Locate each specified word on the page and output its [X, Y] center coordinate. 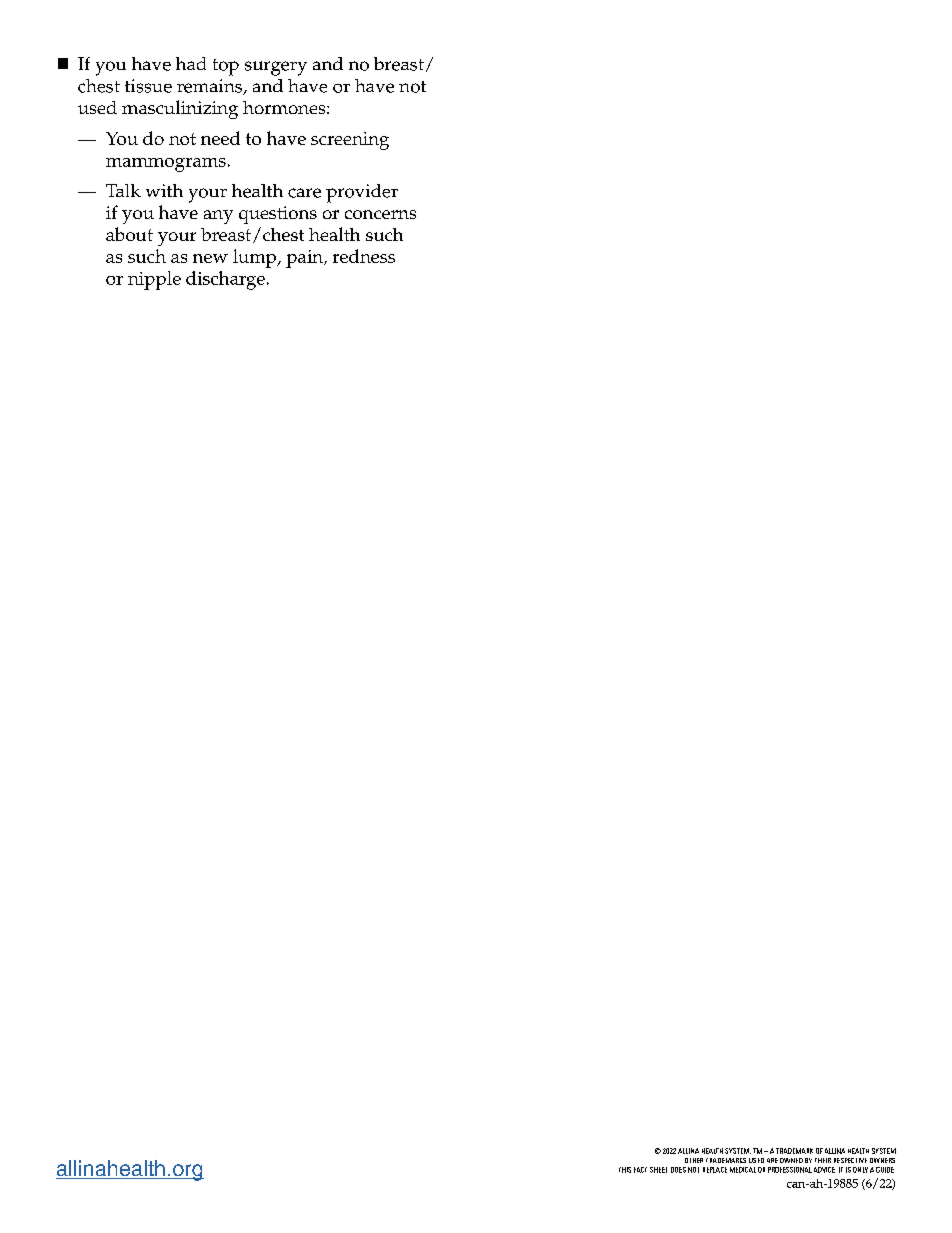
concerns [380, 214]
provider [362, 193]
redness [364, 256]
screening [350, 141]
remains [211, 87]
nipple [154, 280]
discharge [225, 280]
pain [305, 259]
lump [256, 258]
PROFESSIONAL [790, 1170]
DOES [678, 1170]
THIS [625, 1170]
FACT [640, 1170]
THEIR [823, 1160]
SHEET [658, 1170]
